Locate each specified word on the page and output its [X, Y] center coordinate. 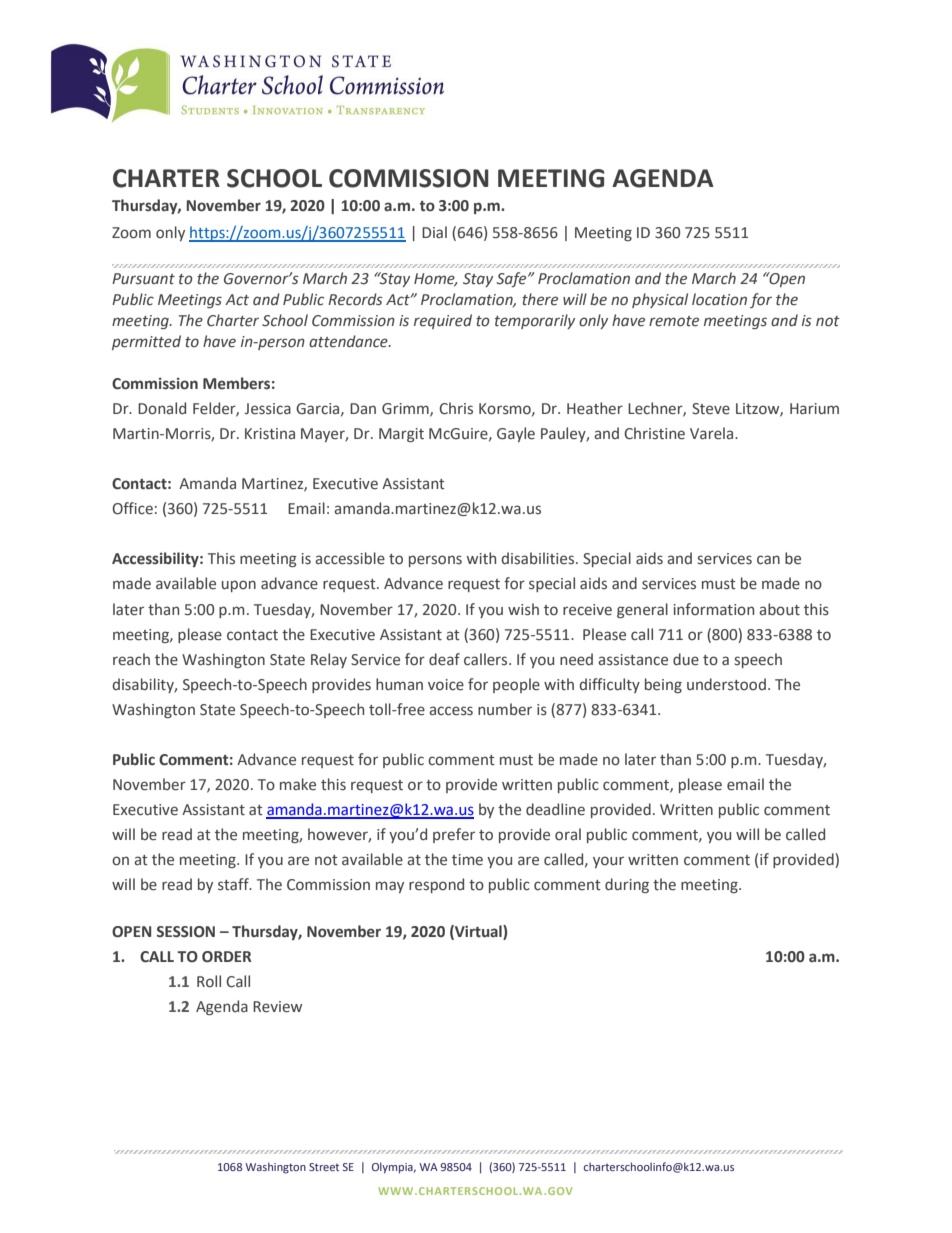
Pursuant [143, 279]
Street [324, 1167]
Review [277, 1007]
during [627, 885]
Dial [434, 232]
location [719, 299]
